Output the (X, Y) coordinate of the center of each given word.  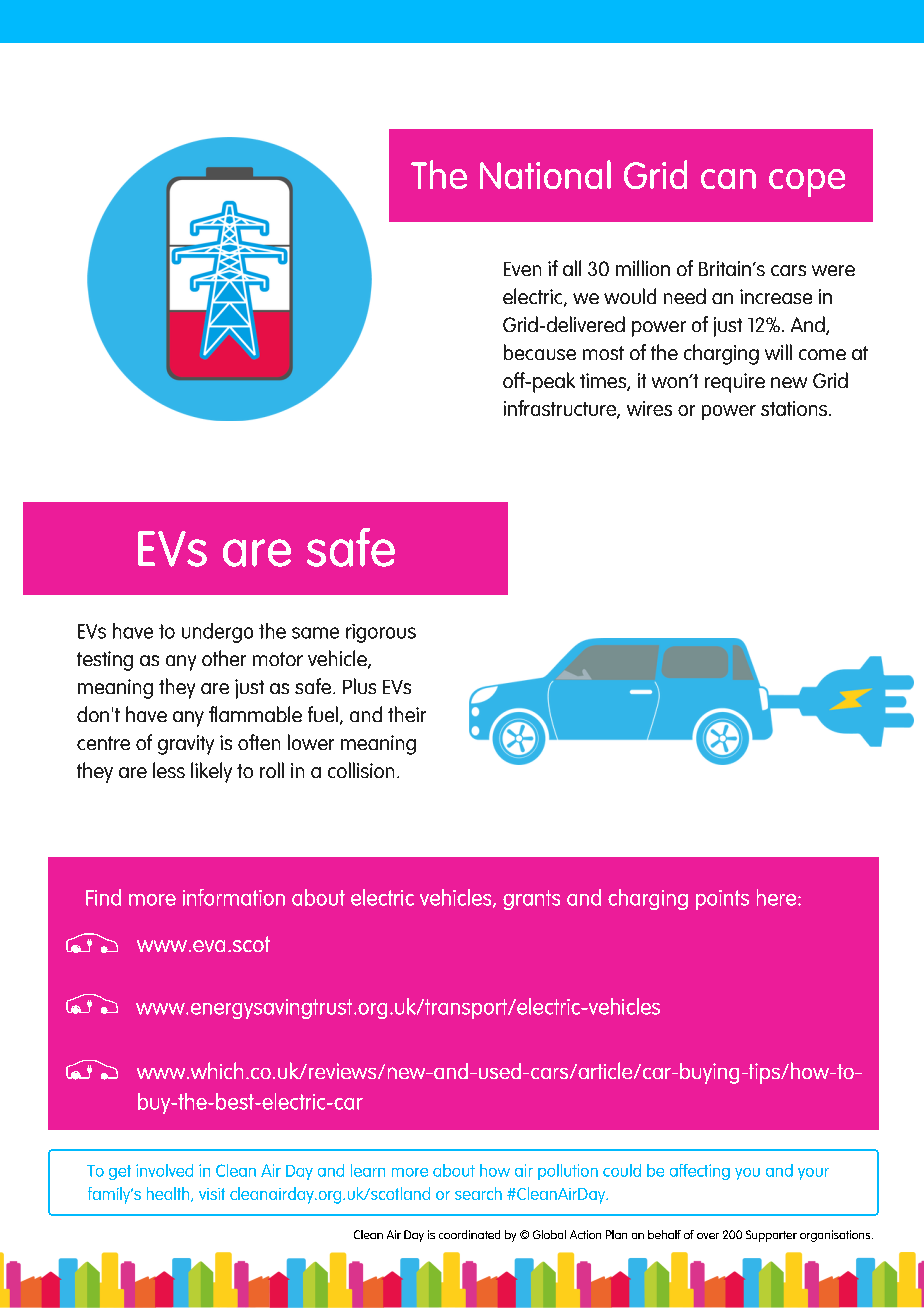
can (728, 179)
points (722, 900)
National (545, 174)
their (407, 714)
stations (795, 408)
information (234, 897)
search (478, 1193)
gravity (186, 745)
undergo (217, 633)
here (778, 897)
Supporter (771, 1236)
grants (531, 900)
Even (522, 269)
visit (212, 1194)
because (540, 352)
